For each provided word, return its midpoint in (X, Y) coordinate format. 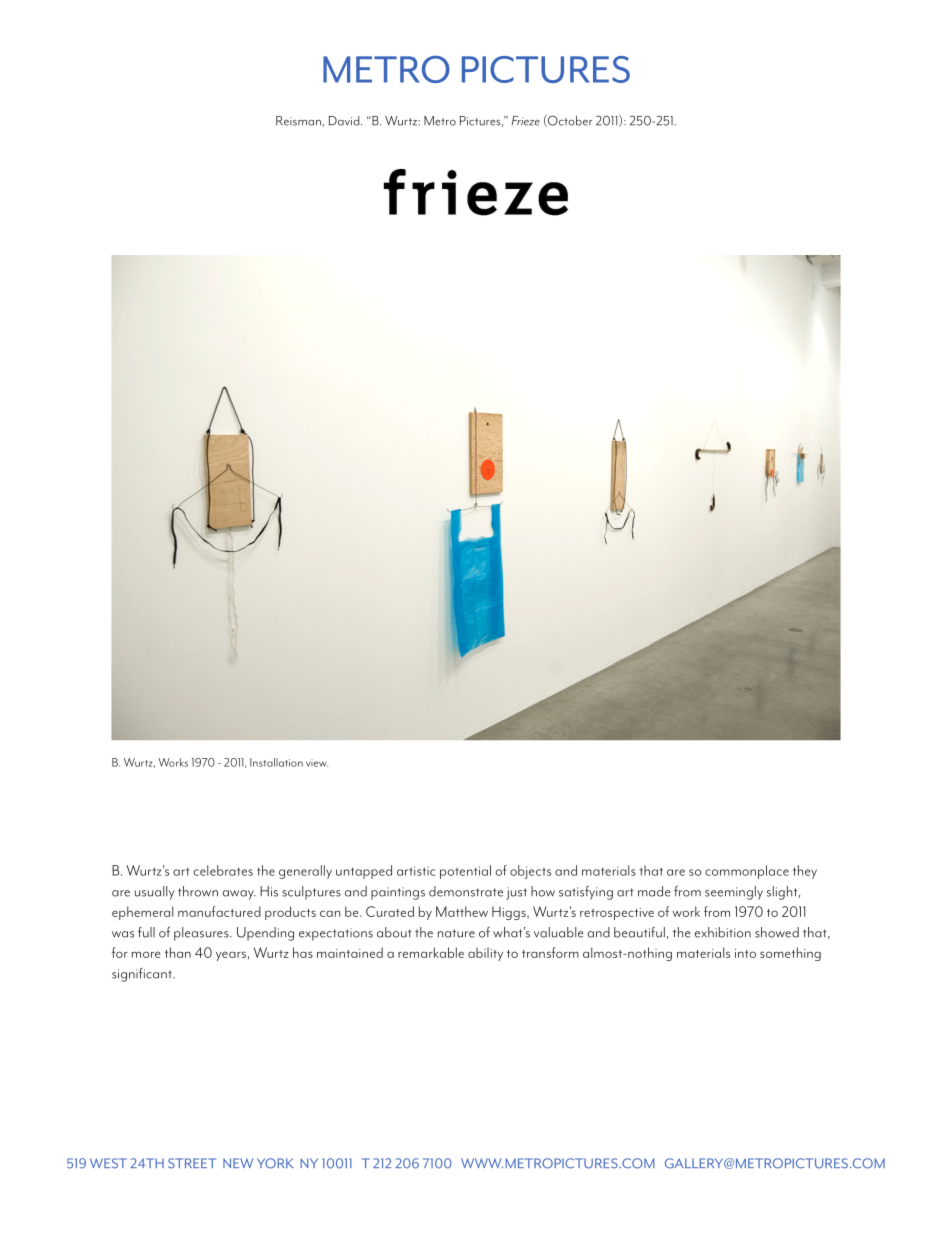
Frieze (526, 121)
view (317, 763)
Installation (276, 762)
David (345, 121)
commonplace (747, 872)
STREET (192, 1163)
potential (465, 872)
